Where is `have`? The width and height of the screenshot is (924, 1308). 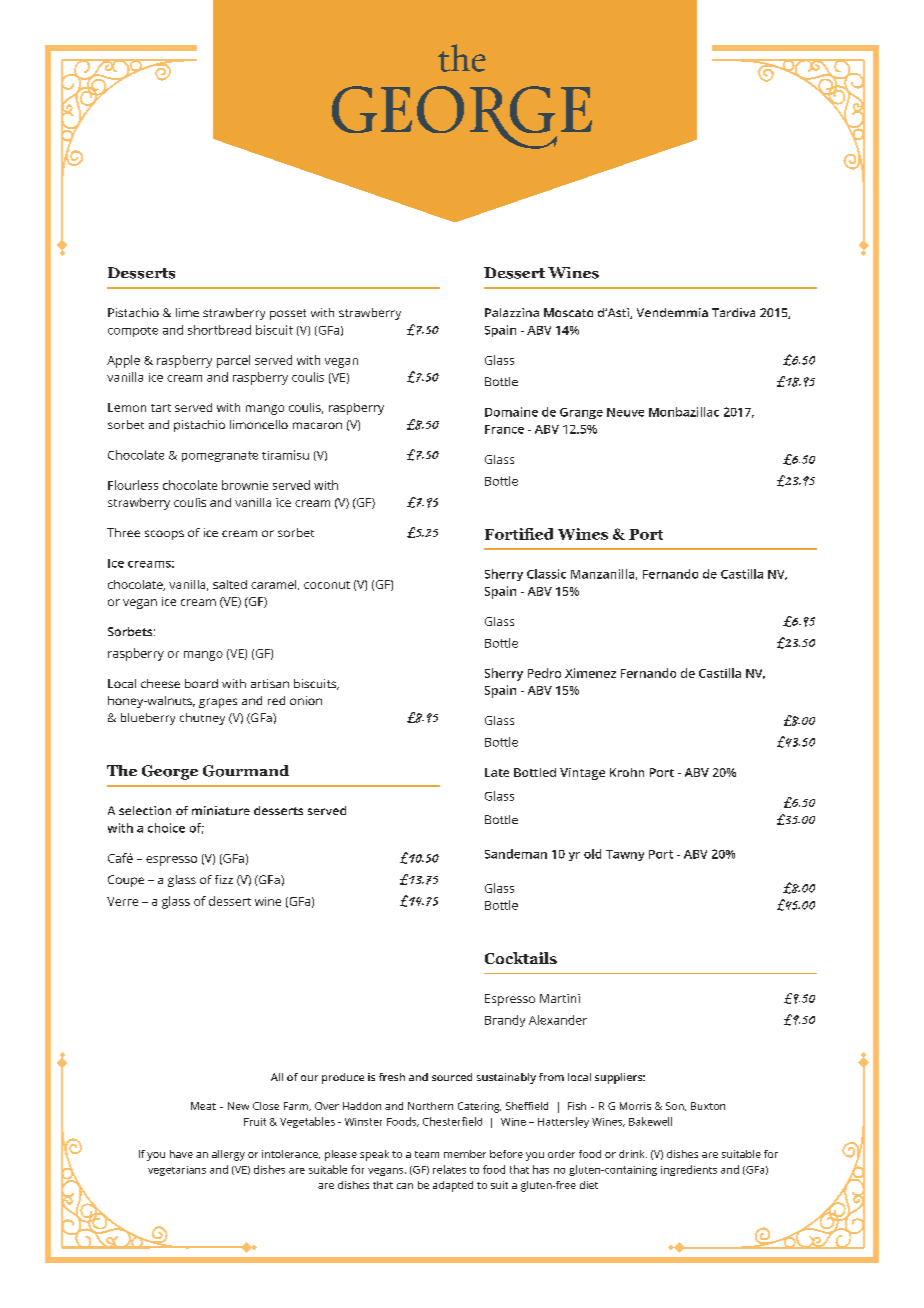
have is located at coordinates (181, 1154).
